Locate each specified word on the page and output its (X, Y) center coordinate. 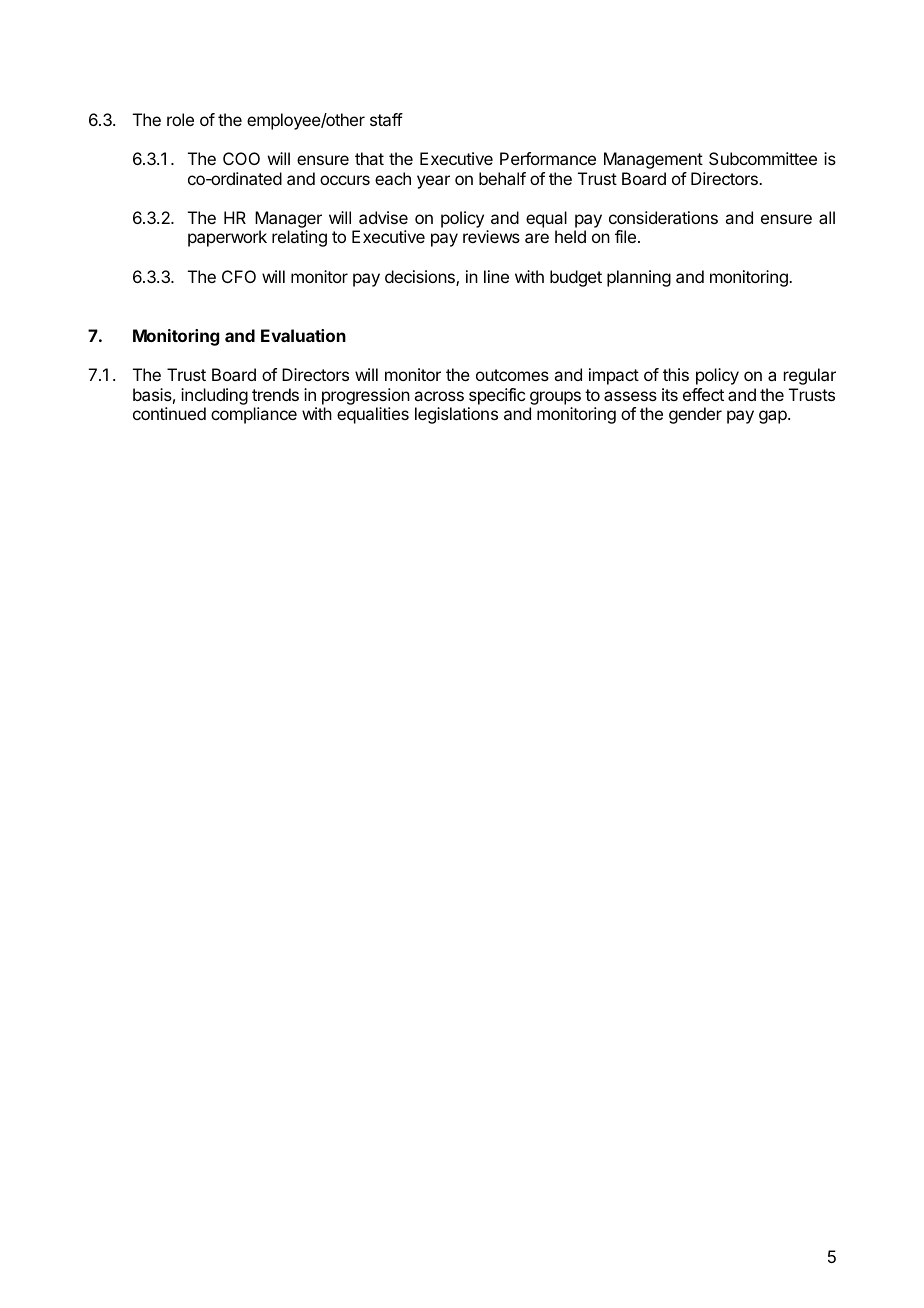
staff (386, 119)
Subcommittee (763, 158)
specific (497, 396)
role (180, 119)
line (496, 276)
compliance (254, 415)
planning (639, 278)
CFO (239, 276)
